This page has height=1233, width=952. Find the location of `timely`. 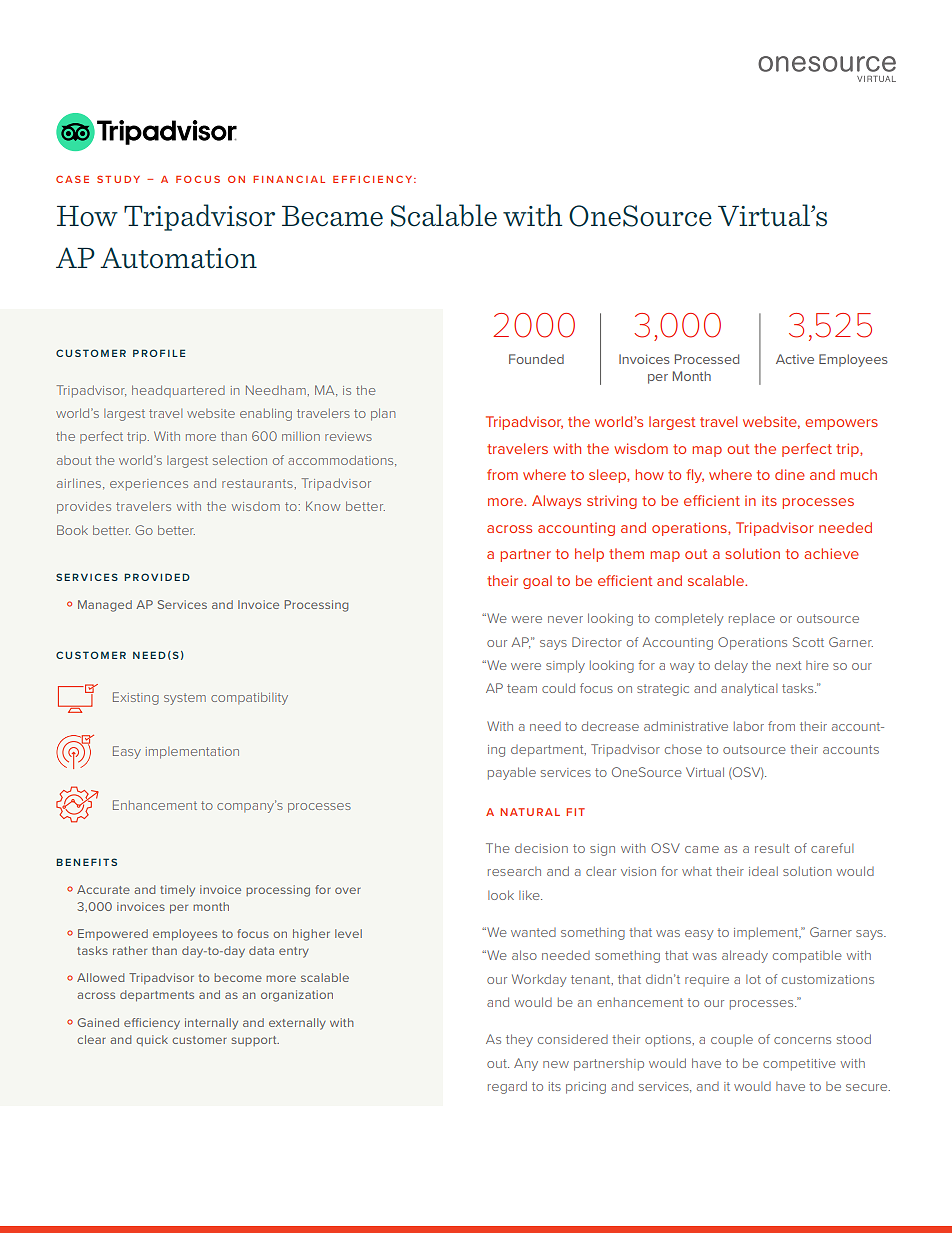

timely is located at coordinates (177, 891).
